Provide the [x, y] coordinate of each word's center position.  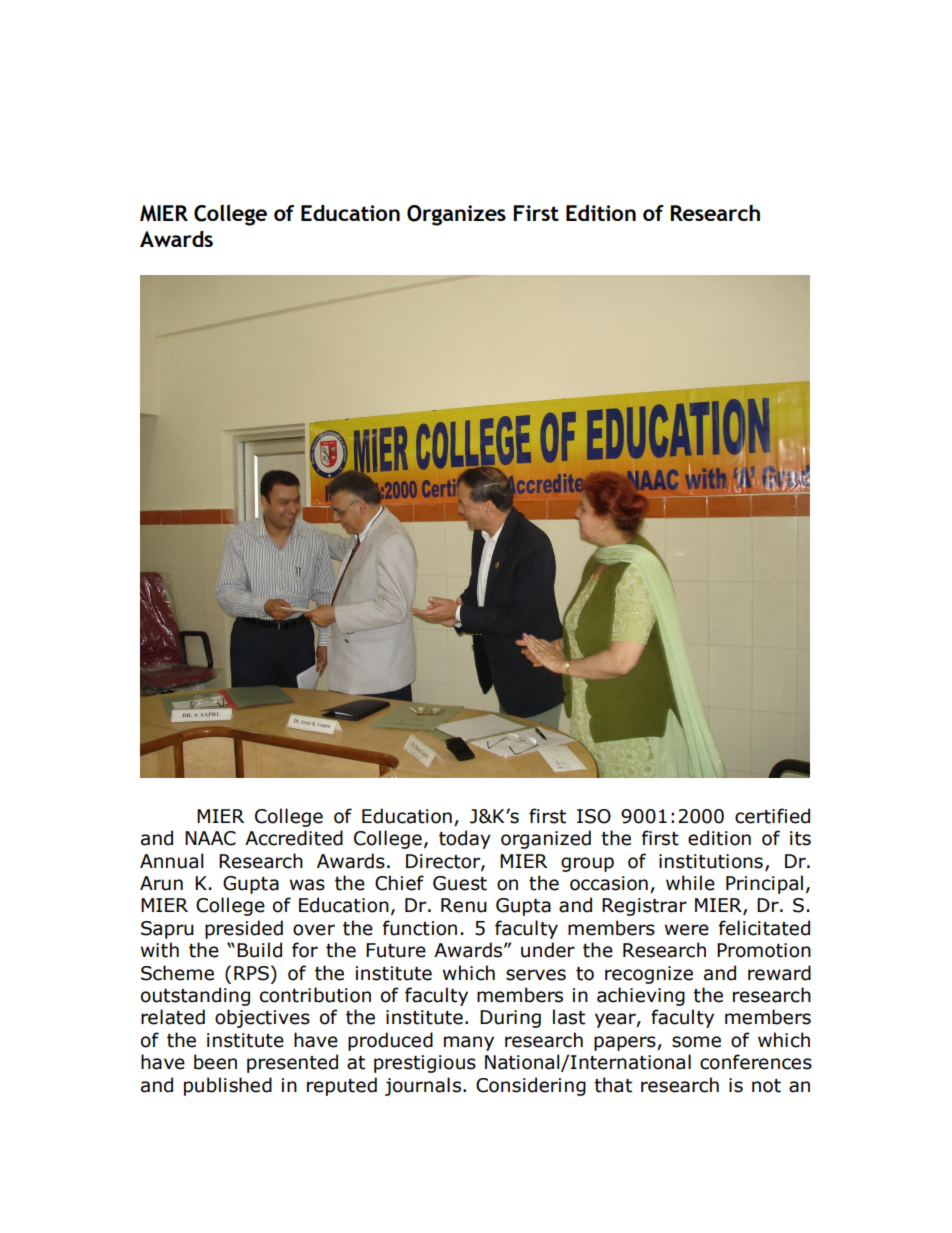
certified [772, 816]
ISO [594, 816]
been [215, 1062]
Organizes [456, 215]
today [465, 839]
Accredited [294, 838]
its [800, 838]
